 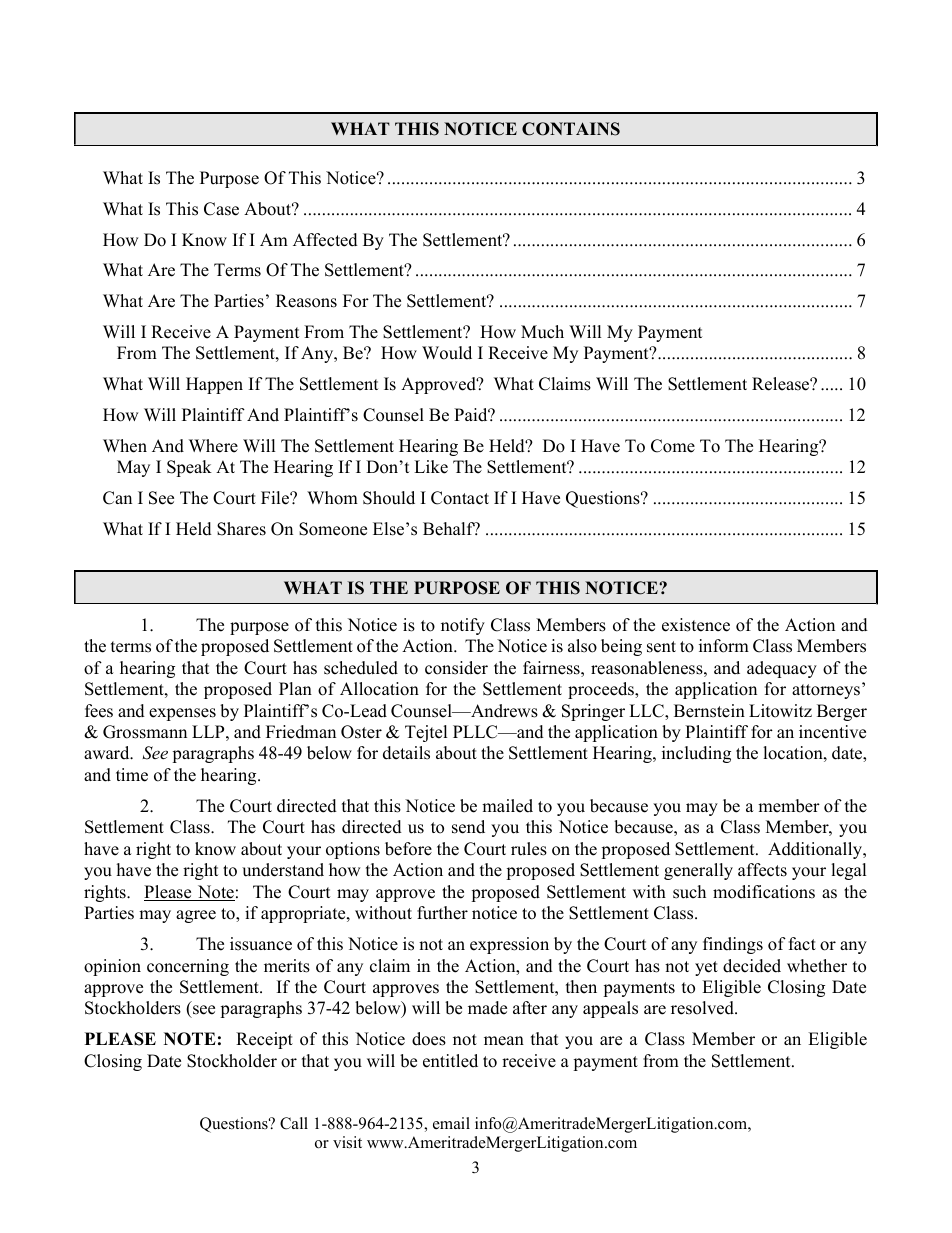 What do you see at coordinates (442, 913) in the screenshot?
I see `further` at bounding box center [442, 913].
